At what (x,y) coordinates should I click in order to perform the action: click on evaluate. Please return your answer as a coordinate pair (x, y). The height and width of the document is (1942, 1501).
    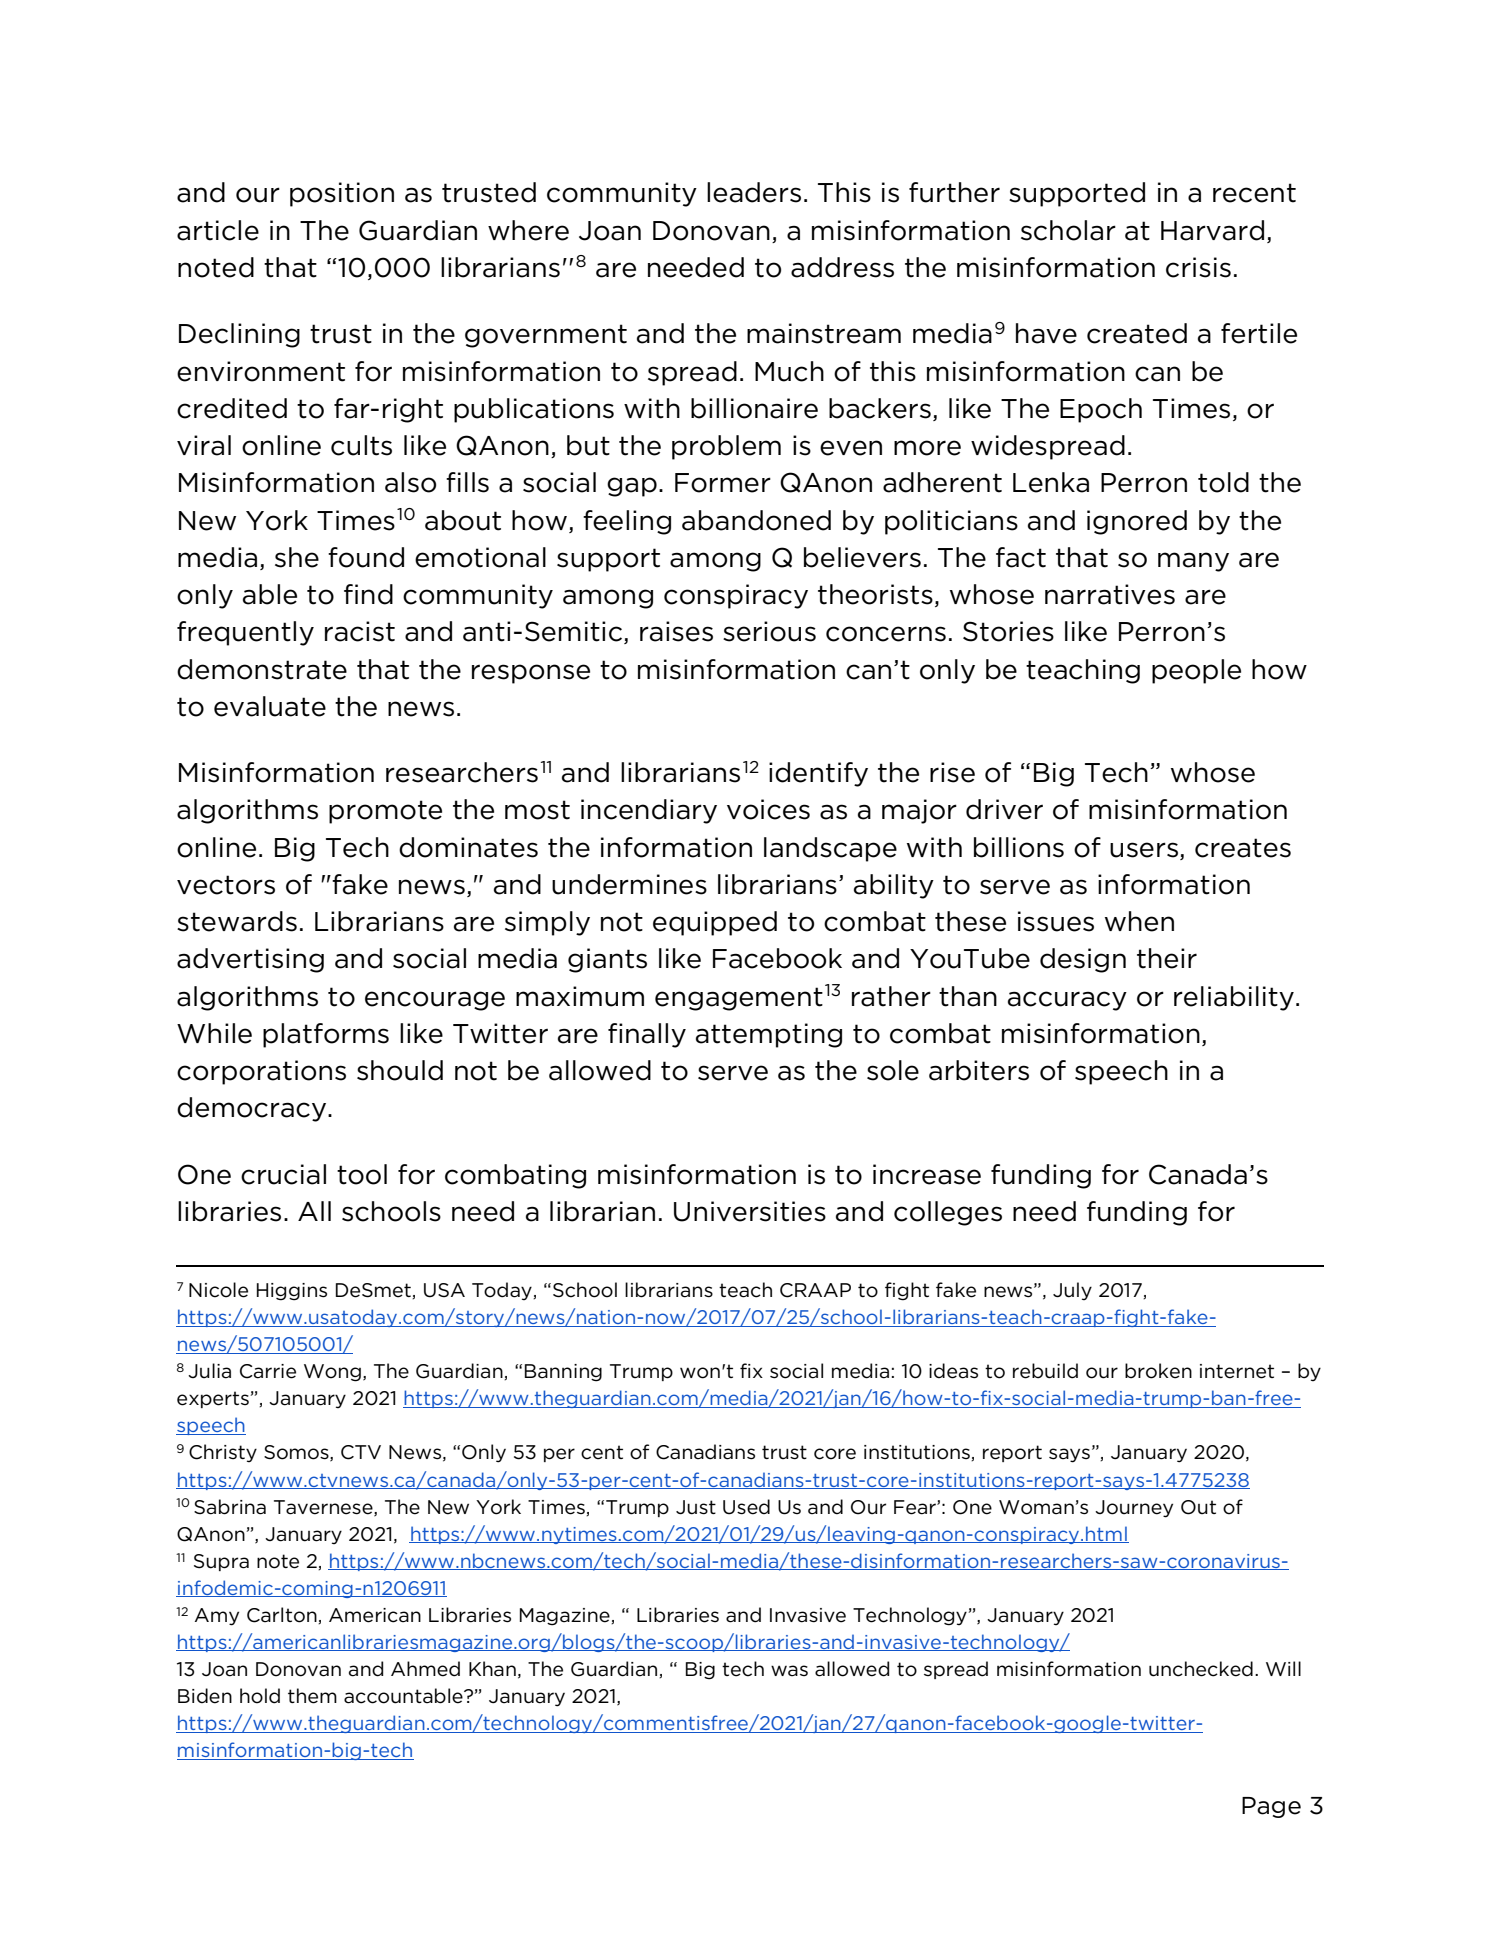
    Looking at the image, I should click on (270, 706).
